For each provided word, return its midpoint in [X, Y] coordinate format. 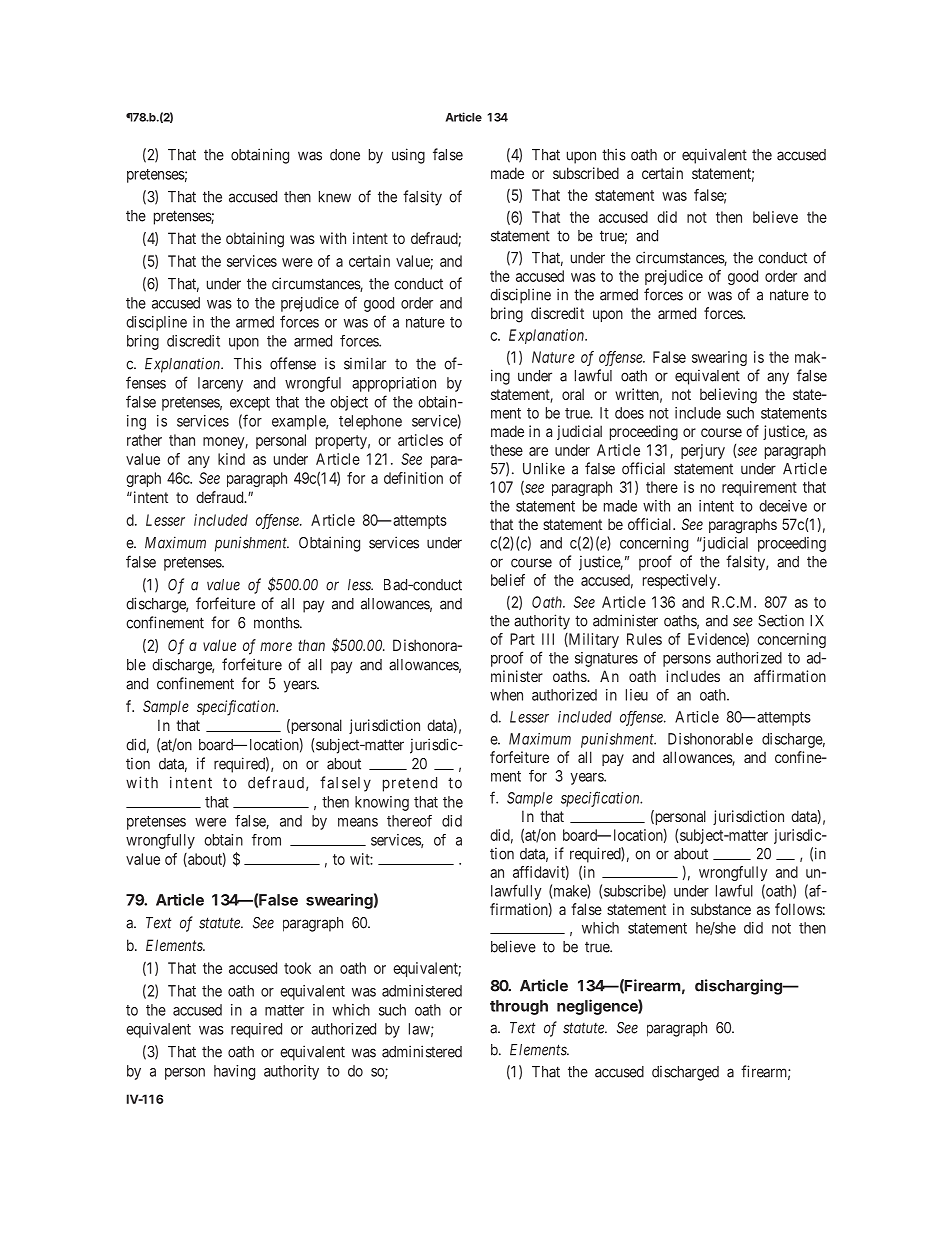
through [519, 1007]
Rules [644, 639]
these [506, 450]
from [266, 840]
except [250, 404]
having [234, 1072]
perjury [703, 451]
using [408, 156]
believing [728, 396]
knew [335, 197]
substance [721, 909]
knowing [382, 803]
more [276, 646]
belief [508, 580]
